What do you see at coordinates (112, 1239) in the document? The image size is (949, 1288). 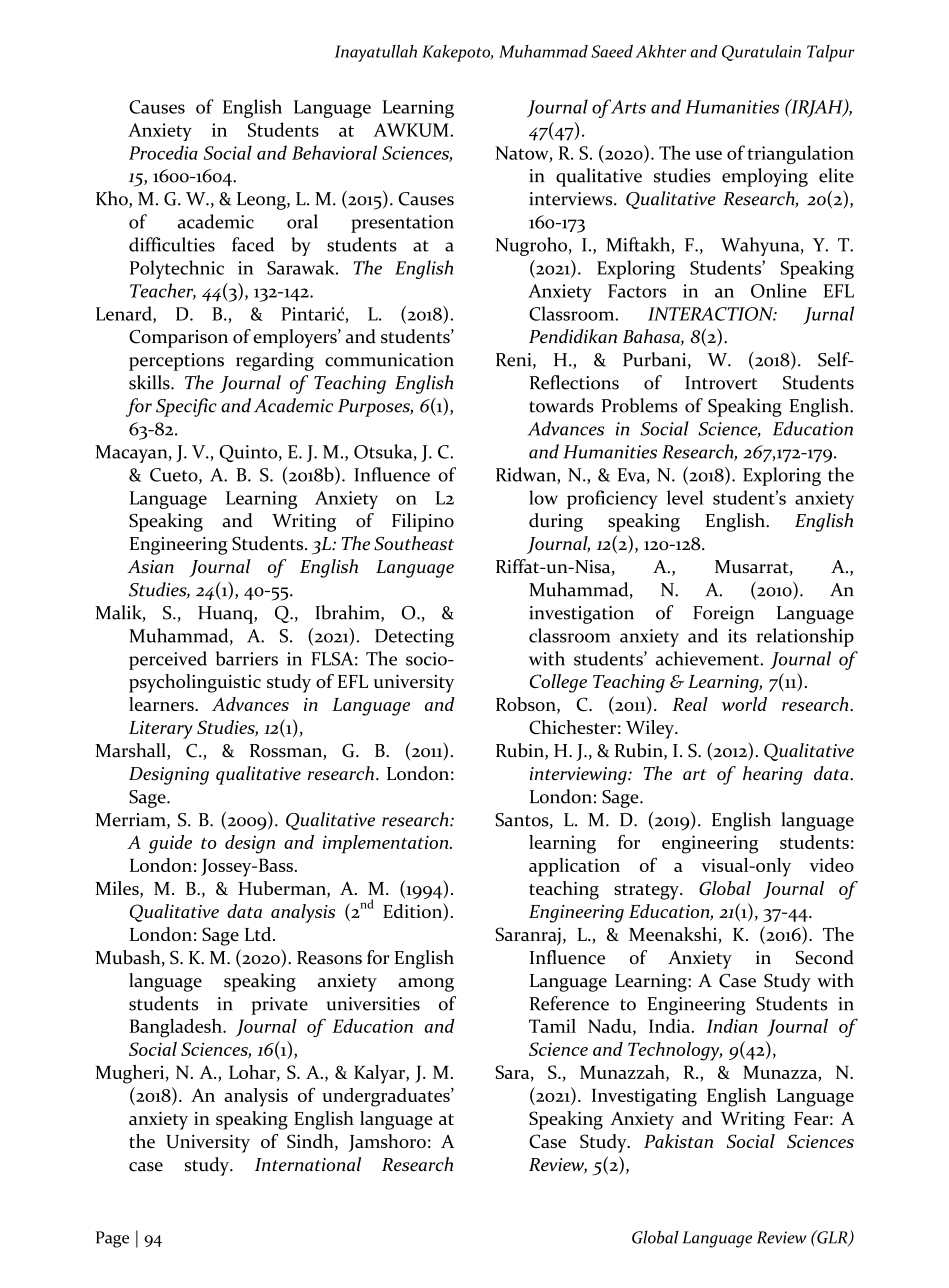 I see `Page` at bounding box center [112, 1239].
